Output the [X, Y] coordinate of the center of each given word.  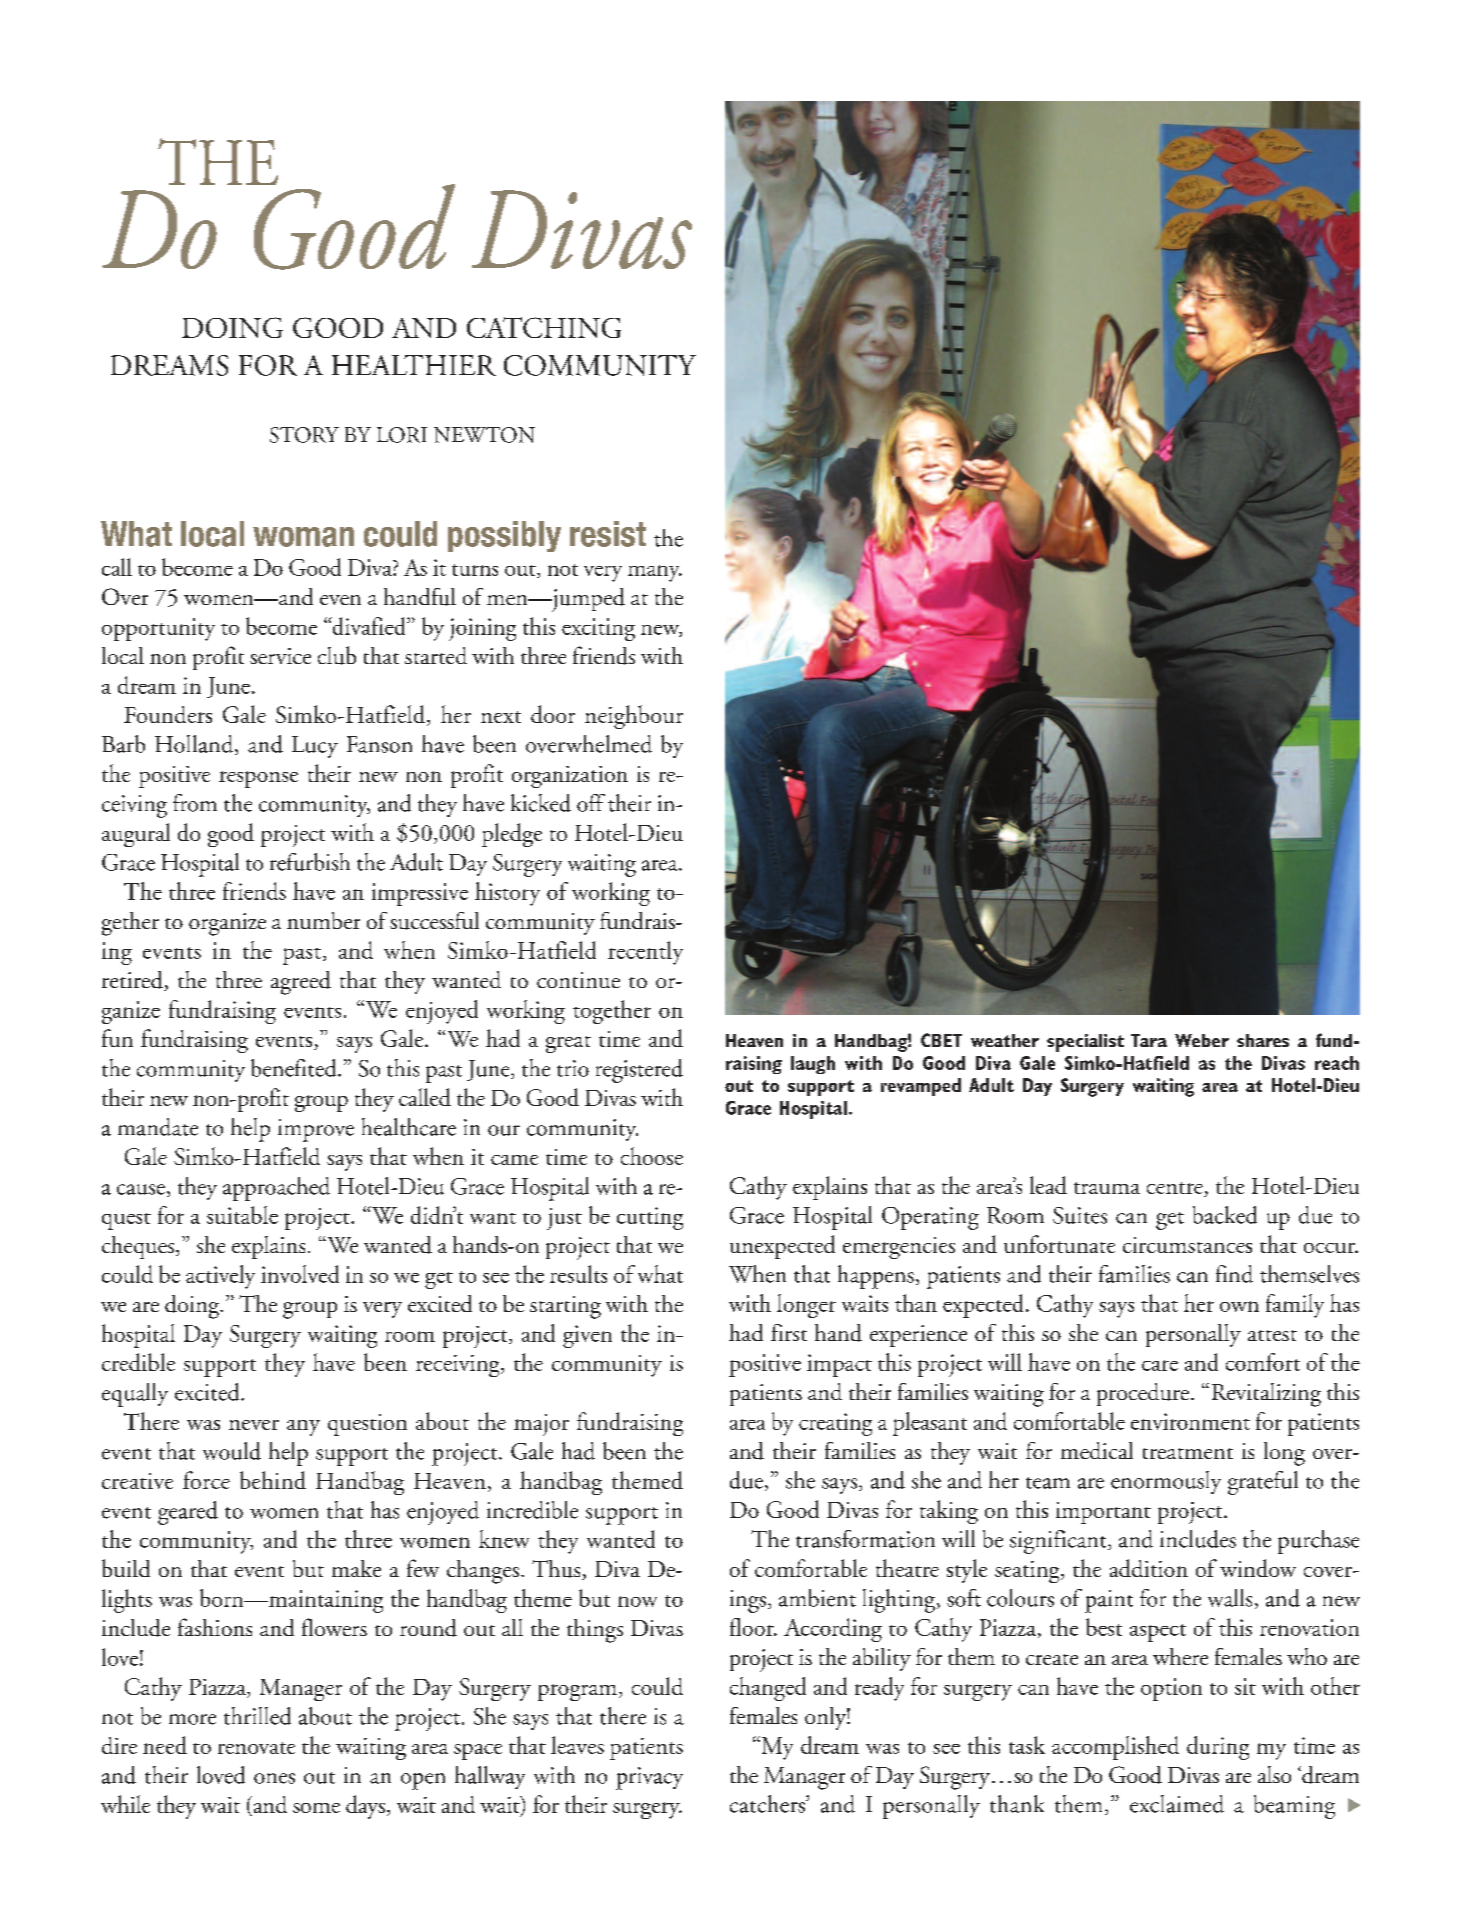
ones [274, 1778]
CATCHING [544, 327]
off [591, 803]
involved [300, 1274]
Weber [1202, 1040]
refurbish [310, 862]
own [1239, 1306]
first [789, 1332]
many [655, 573]
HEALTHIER [414, 365]
